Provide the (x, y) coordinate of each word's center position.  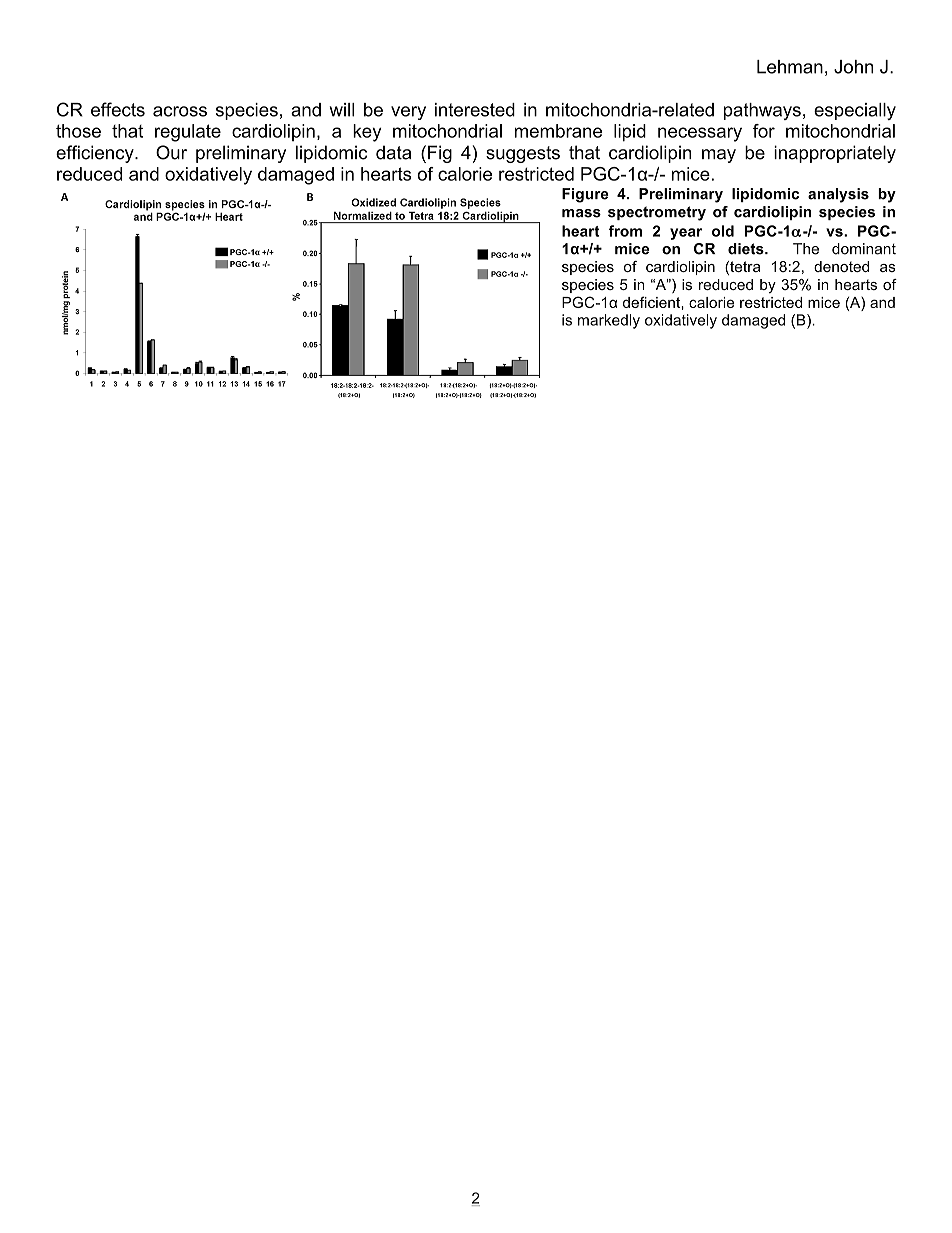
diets (747, 249)
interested (475, 110)
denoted (841, 266)
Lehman (790, 67)
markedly (609, 321)
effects (118, 109)
